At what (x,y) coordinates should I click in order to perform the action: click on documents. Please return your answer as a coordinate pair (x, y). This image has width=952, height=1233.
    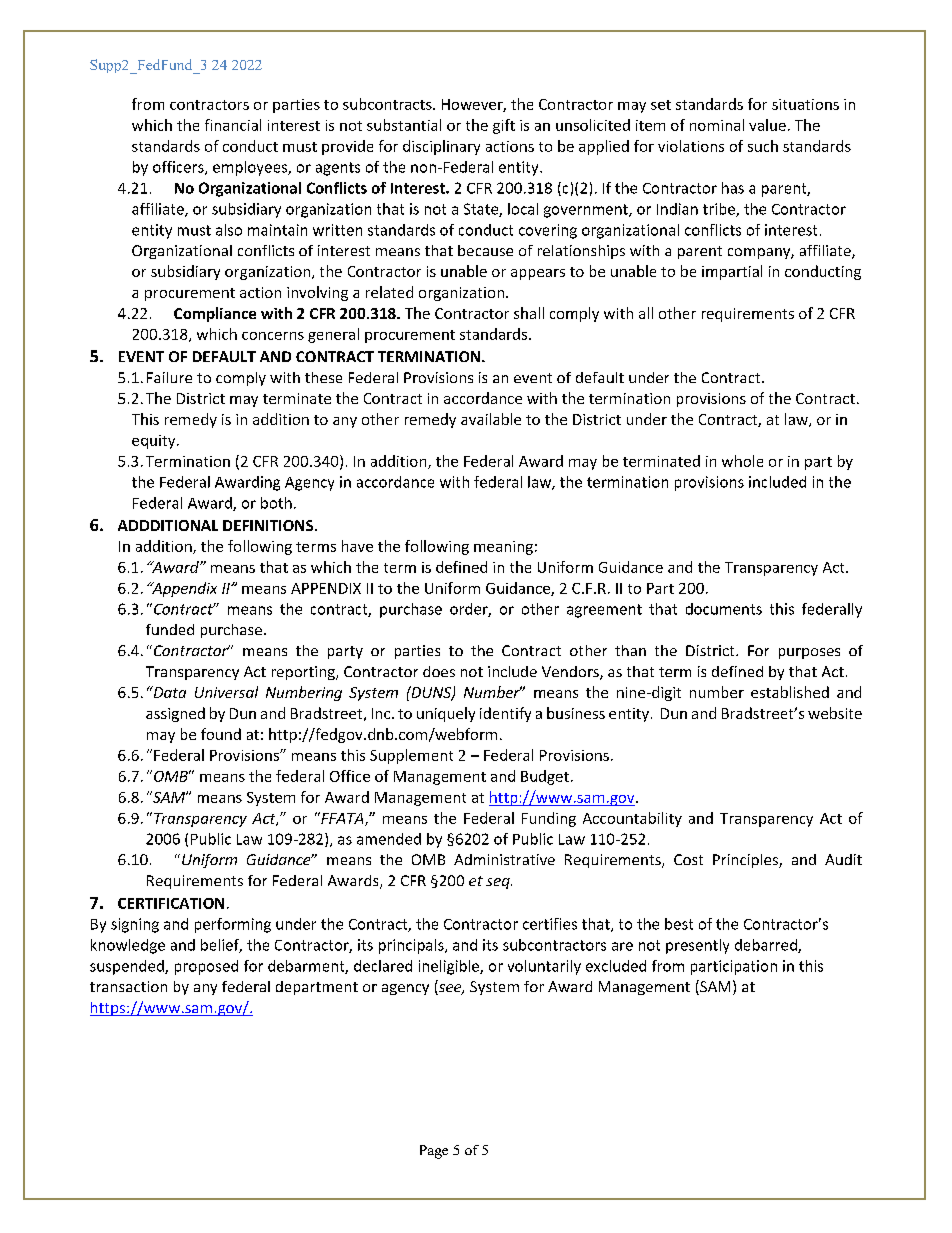
    Looking at the image, I should click on (724, 609).
